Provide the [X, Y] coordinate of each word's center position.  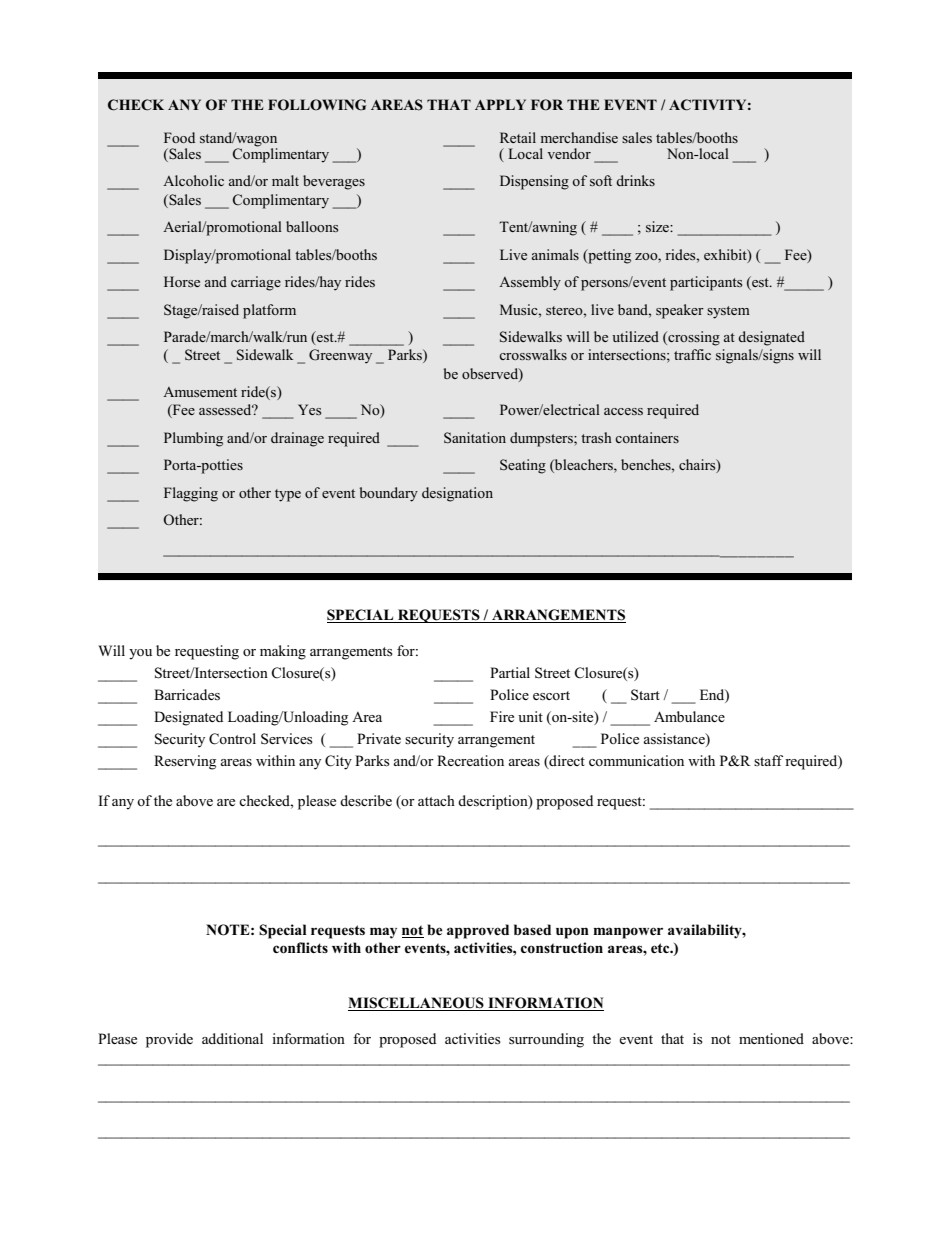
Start [645, 695]
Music [520, 309]
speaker [680, 311]
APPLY [500, 104]
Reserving [185, 762]
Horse [182, 281]
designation [457, 494]
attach [436, 800]
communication [636, 760]
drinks [635, 180]
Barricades [187, 695]
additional [232, 1038]
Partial [510, 672]
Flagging [191, 494]
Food [179, 137]
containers [647, 437]
